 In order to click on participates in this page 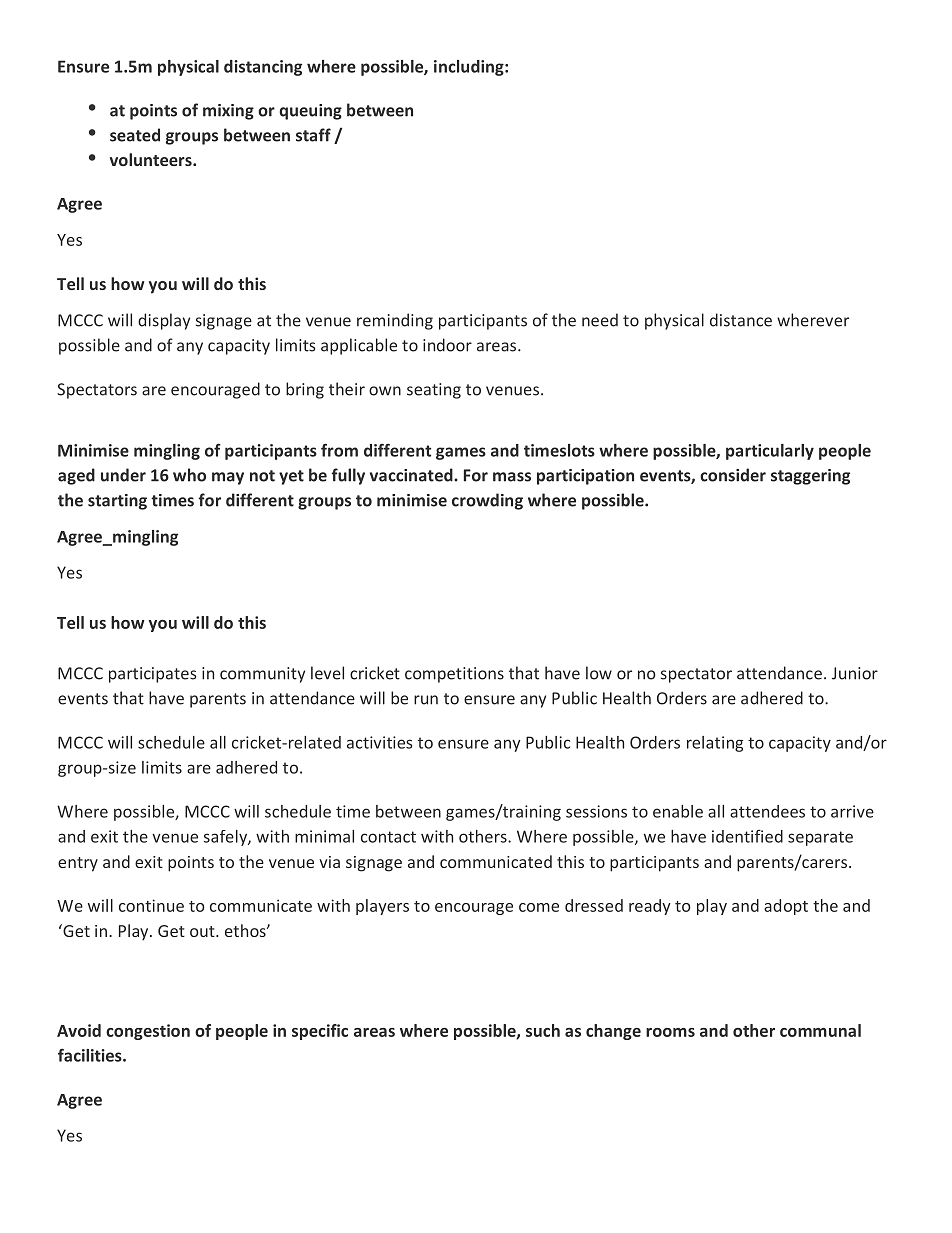, I will do `click(152, 675)`.
